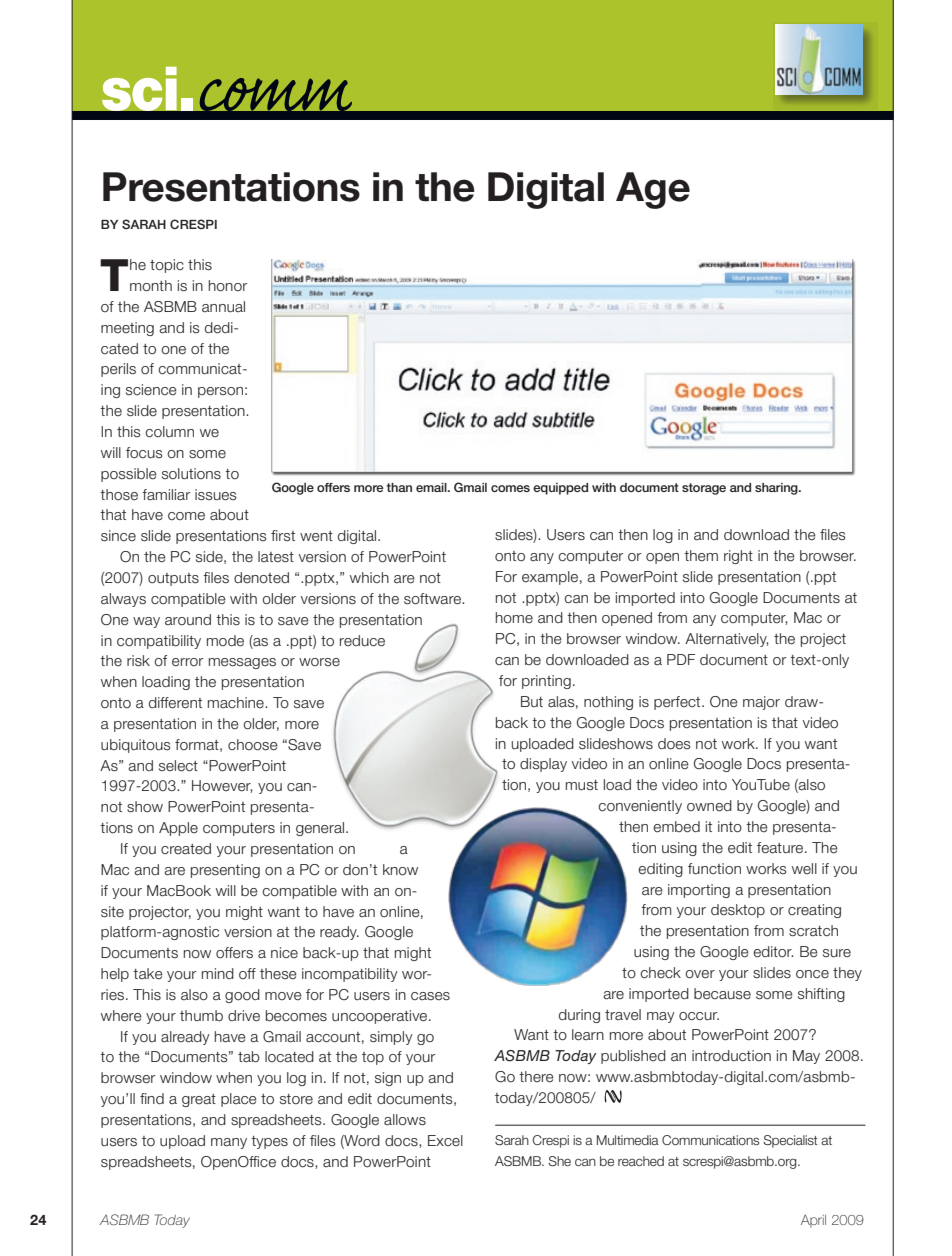  What do you see at coordinates (738, 911) in the page?
I see `desktop` at bounding box center [738, 911].
